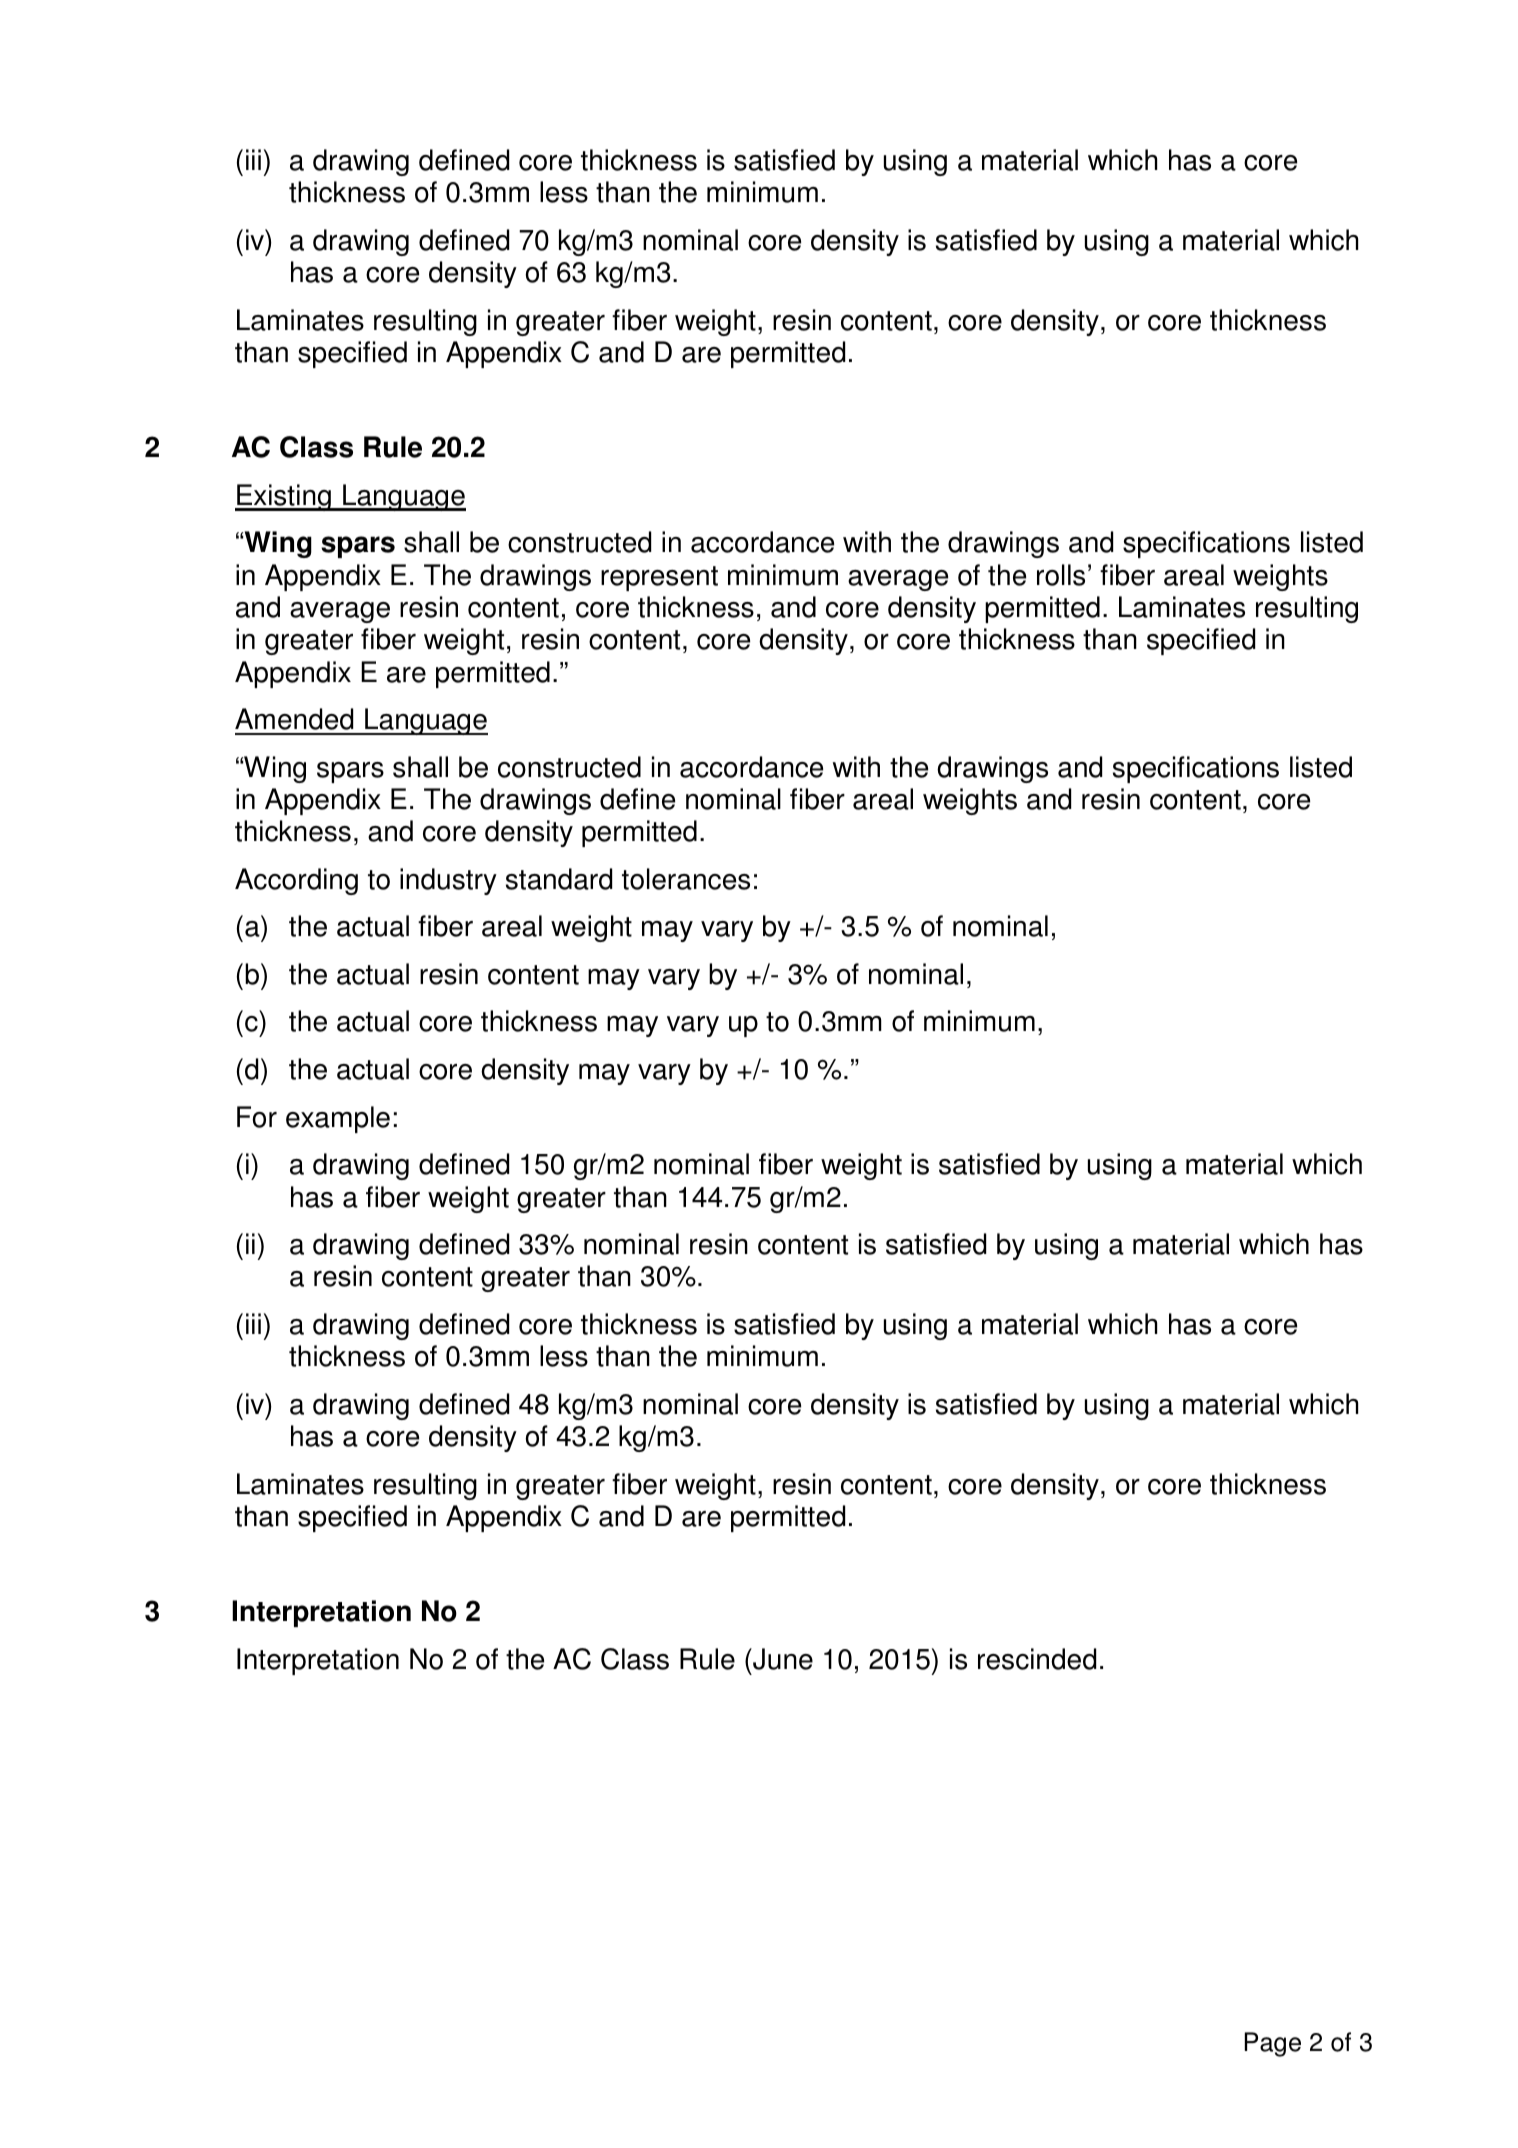 The height and width of the screenshot is (2148, 1518). I want to click on represent, so click(659, 578).
